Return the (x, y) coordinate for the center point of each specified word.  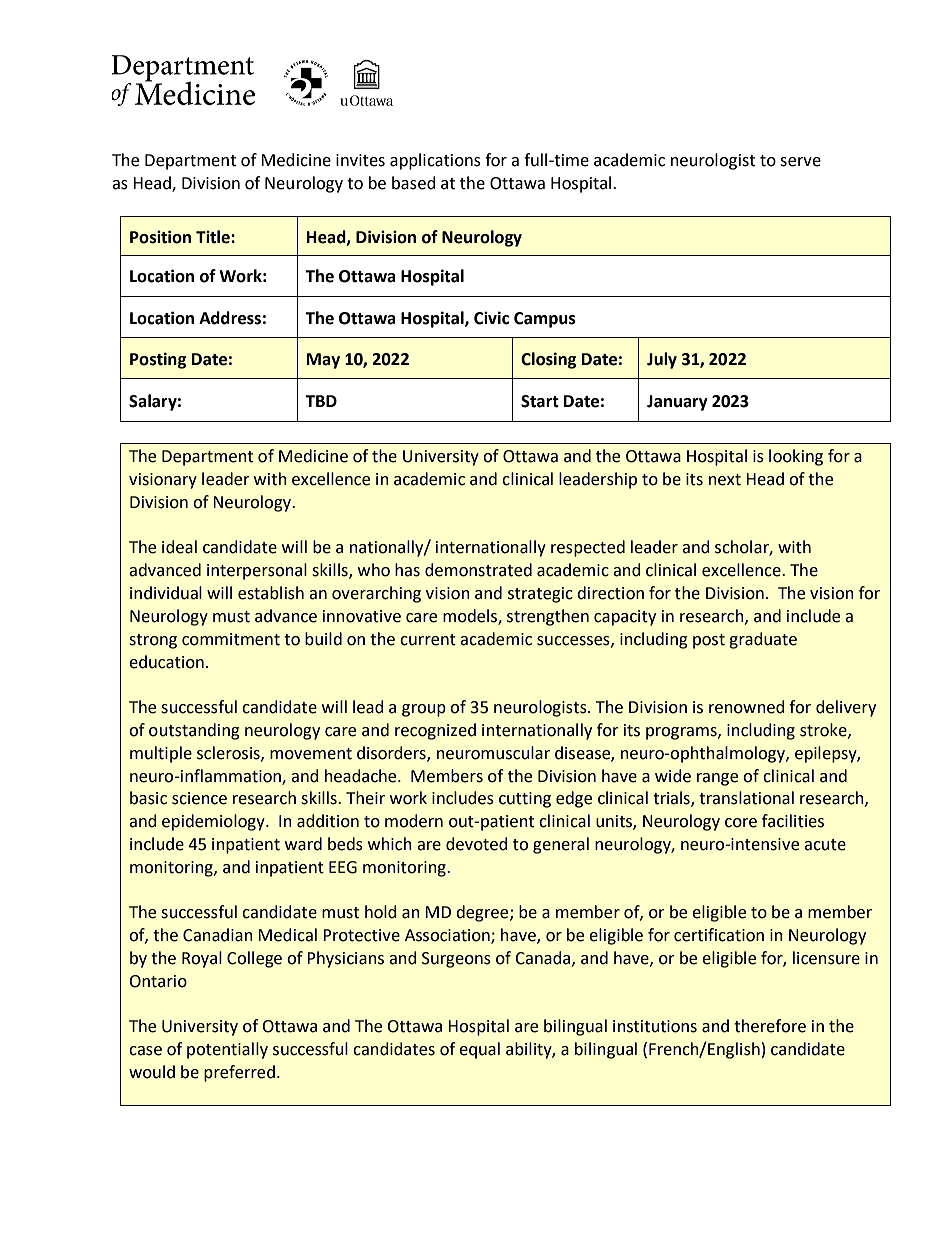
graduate (763, 640)
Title (214, 237)
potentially (227, 1050)
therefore (770, 1026)
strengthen (548, 617)
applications (435, 161)
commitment (231, 639)
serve (800, 162)
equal (479, 1050)
